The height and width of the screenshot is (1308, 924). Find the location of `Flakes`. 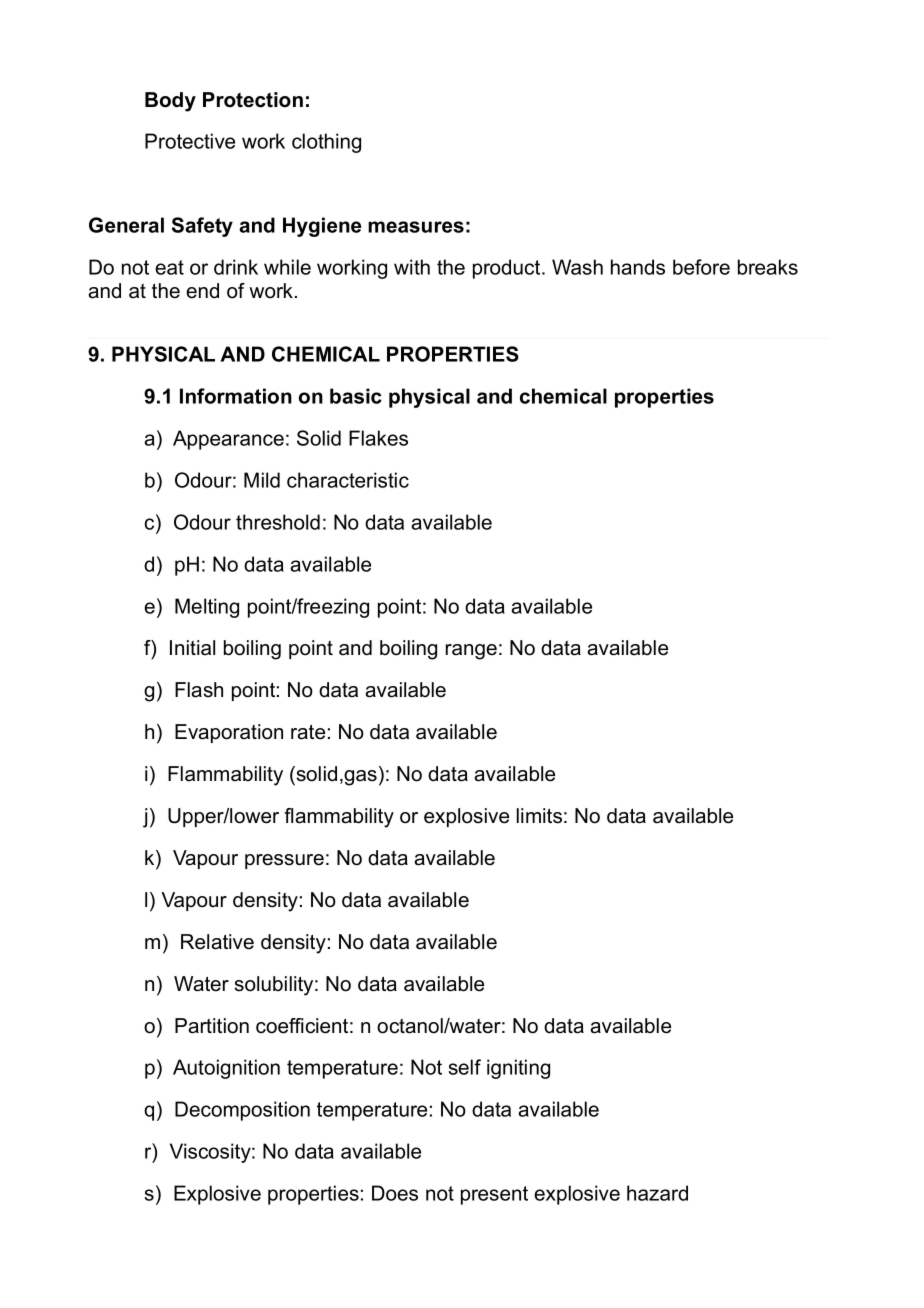

Flakes is located at coordinates (378, 438).
